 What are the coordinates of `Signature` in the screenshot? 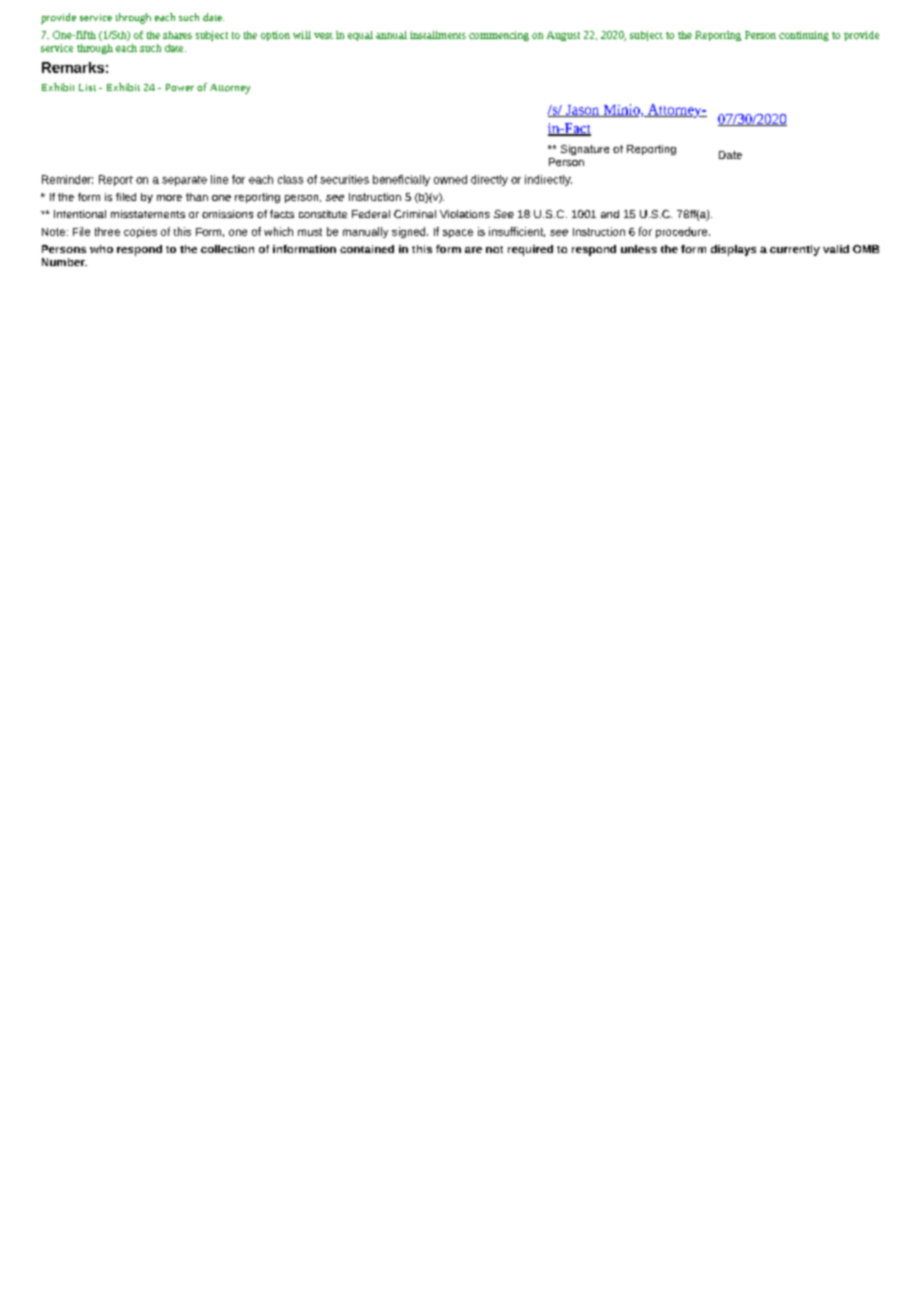 It's located at (585, 150).
